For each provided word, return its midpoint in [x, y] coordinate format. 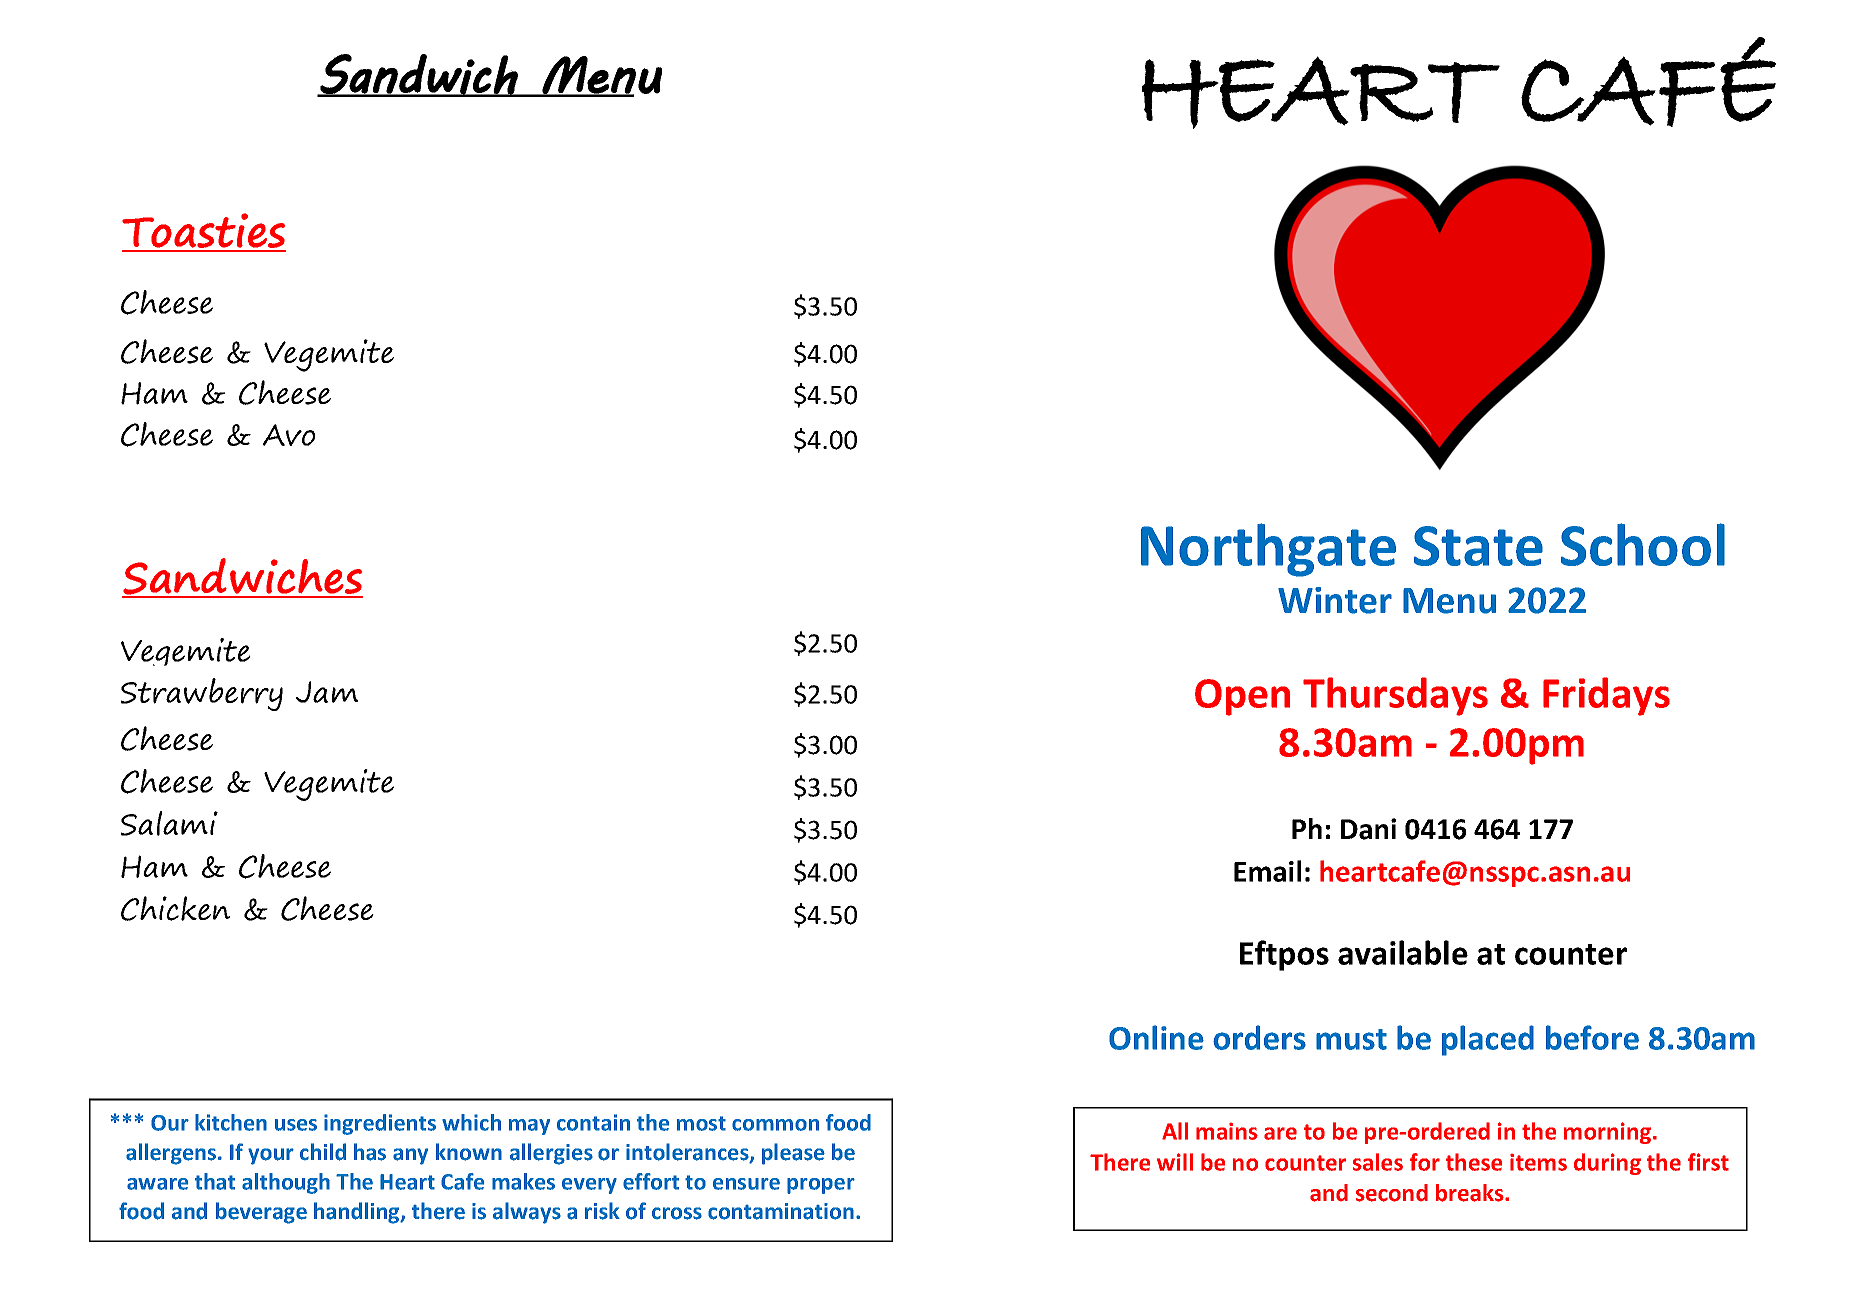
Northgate [1268, 550]
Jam [327, 692]
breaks [1471, 1193]
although [286, 1183]
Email [1267, 871]
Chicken [175, 908]
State [1478, 546]
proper [821, 1186]
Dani [1368, 829]
